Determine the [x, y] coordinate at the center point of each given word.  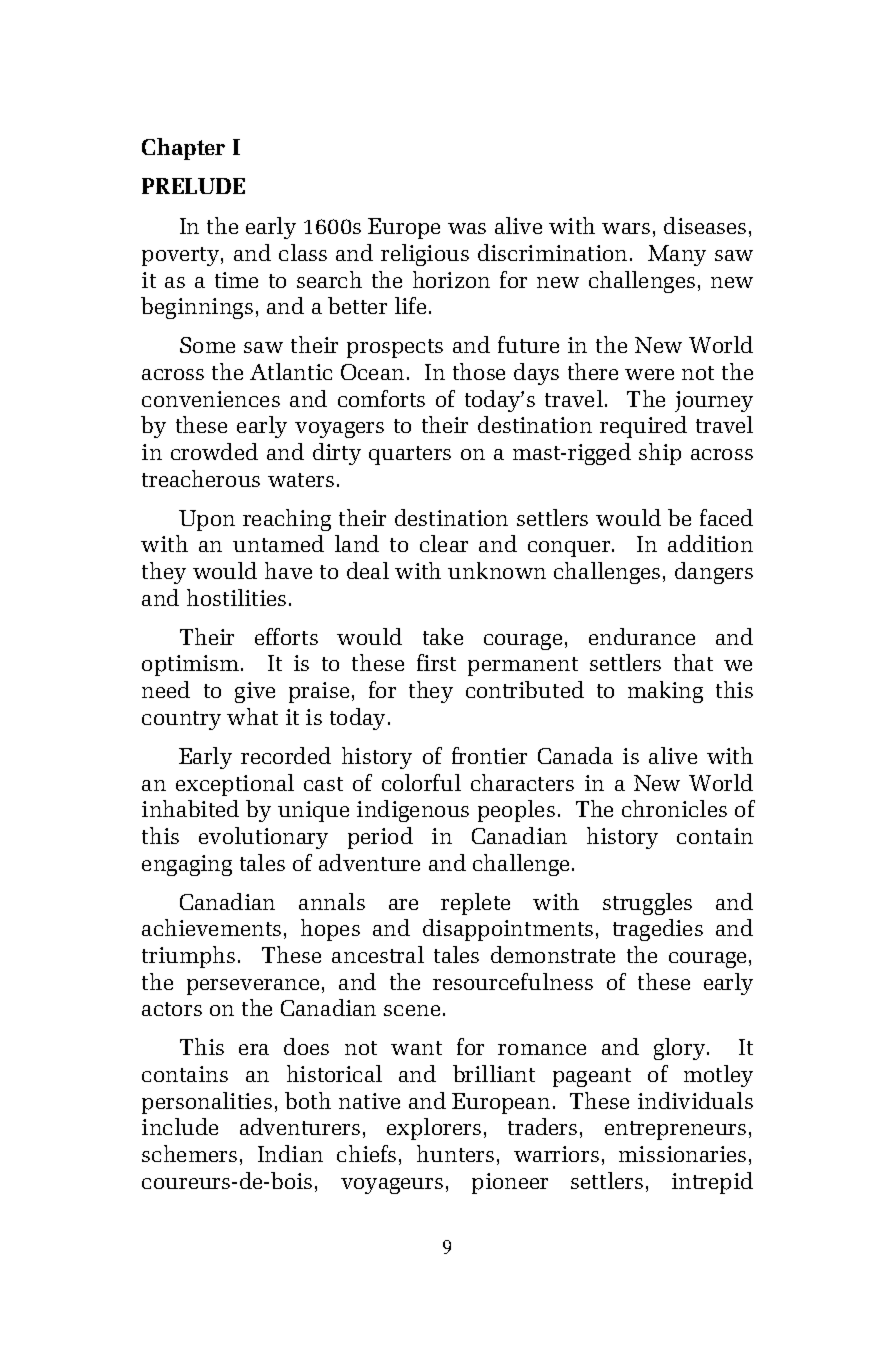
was [467, 228]
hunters [455, 1153]
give [255, 692]
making [665, 692]
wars [626, 228]
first [436, 662]
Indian [290, 1153]
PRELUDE [193, 186]
